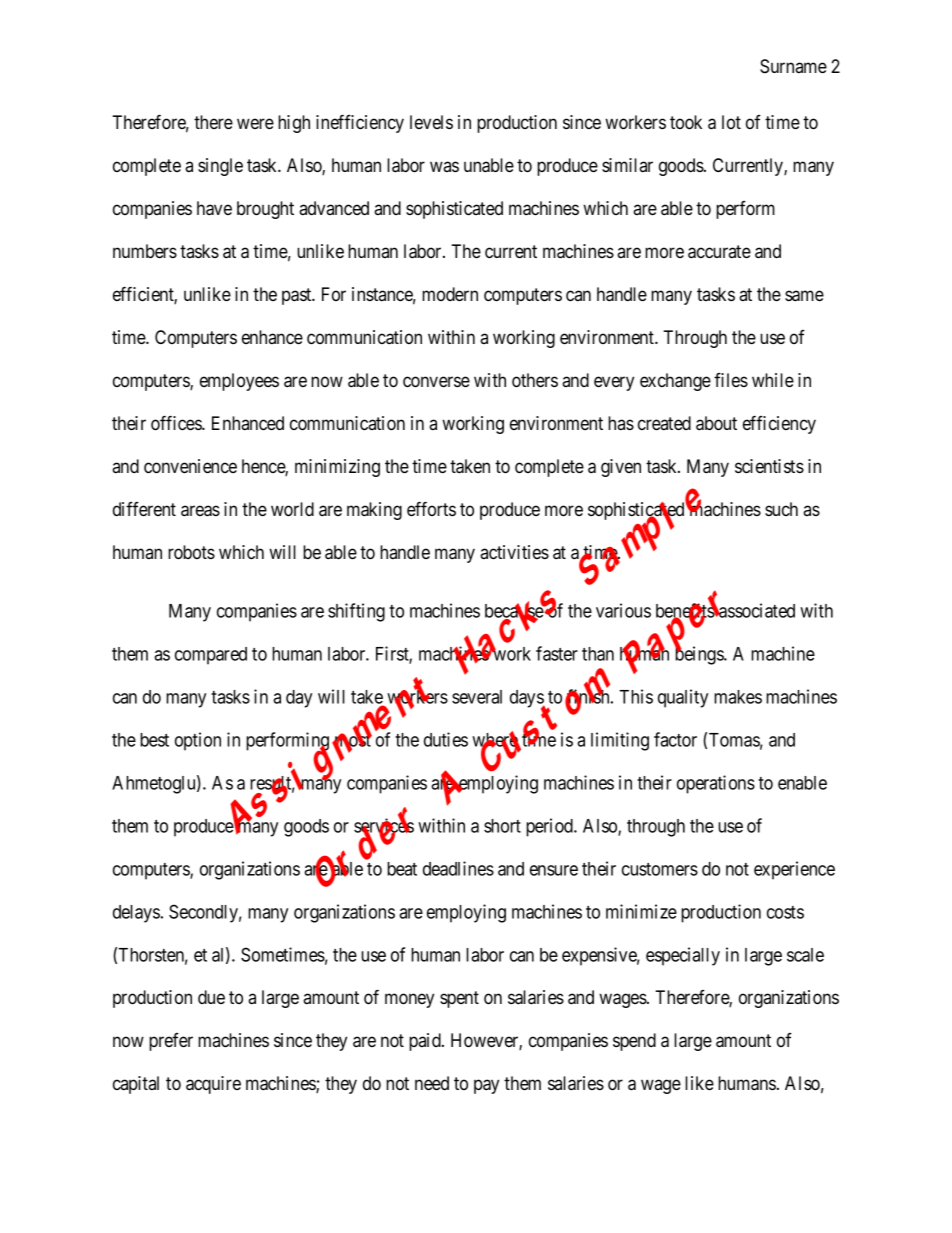  I want to click on pay, so click(486, 1086).
